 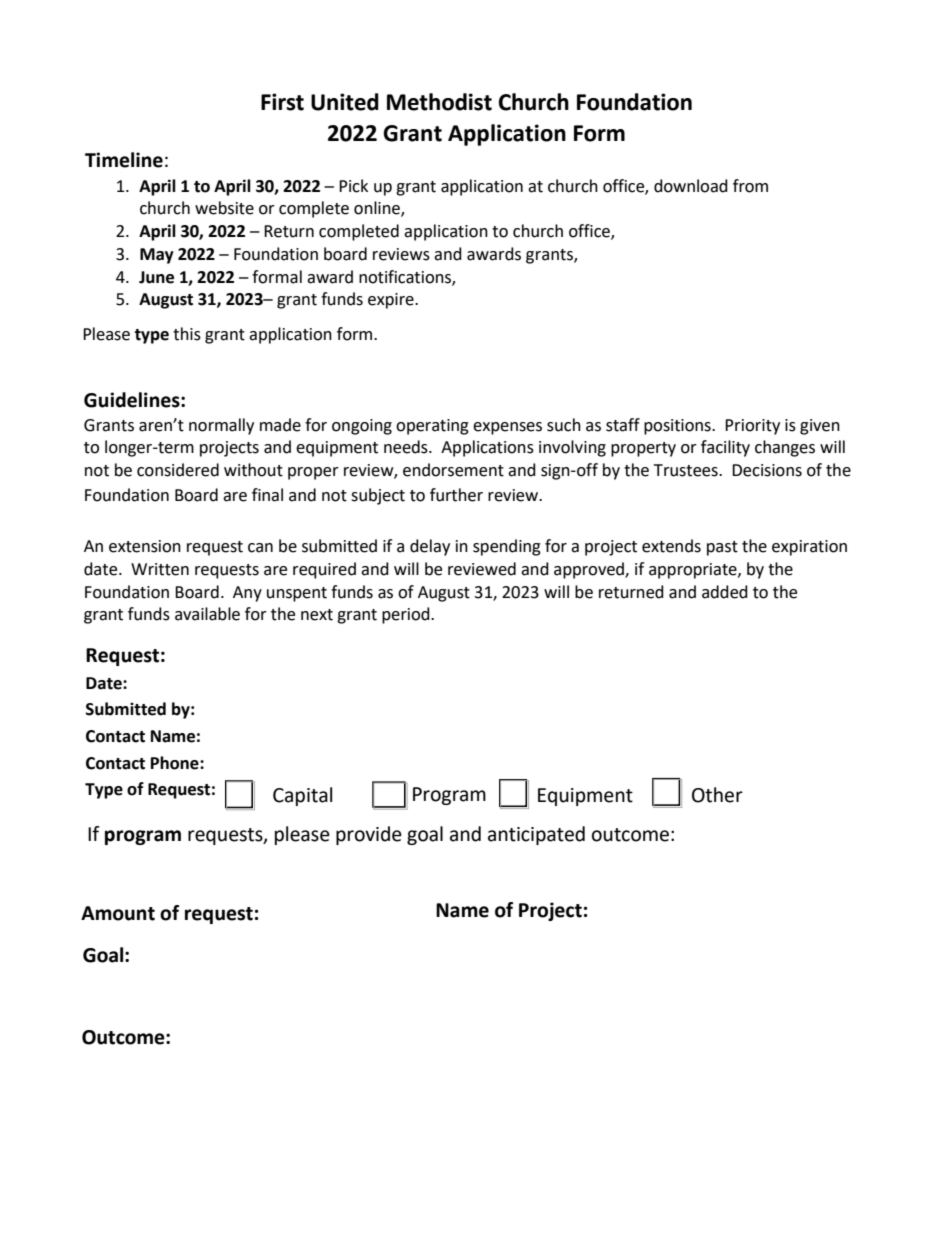 I want to click on period, so click(x=407, y=615).
